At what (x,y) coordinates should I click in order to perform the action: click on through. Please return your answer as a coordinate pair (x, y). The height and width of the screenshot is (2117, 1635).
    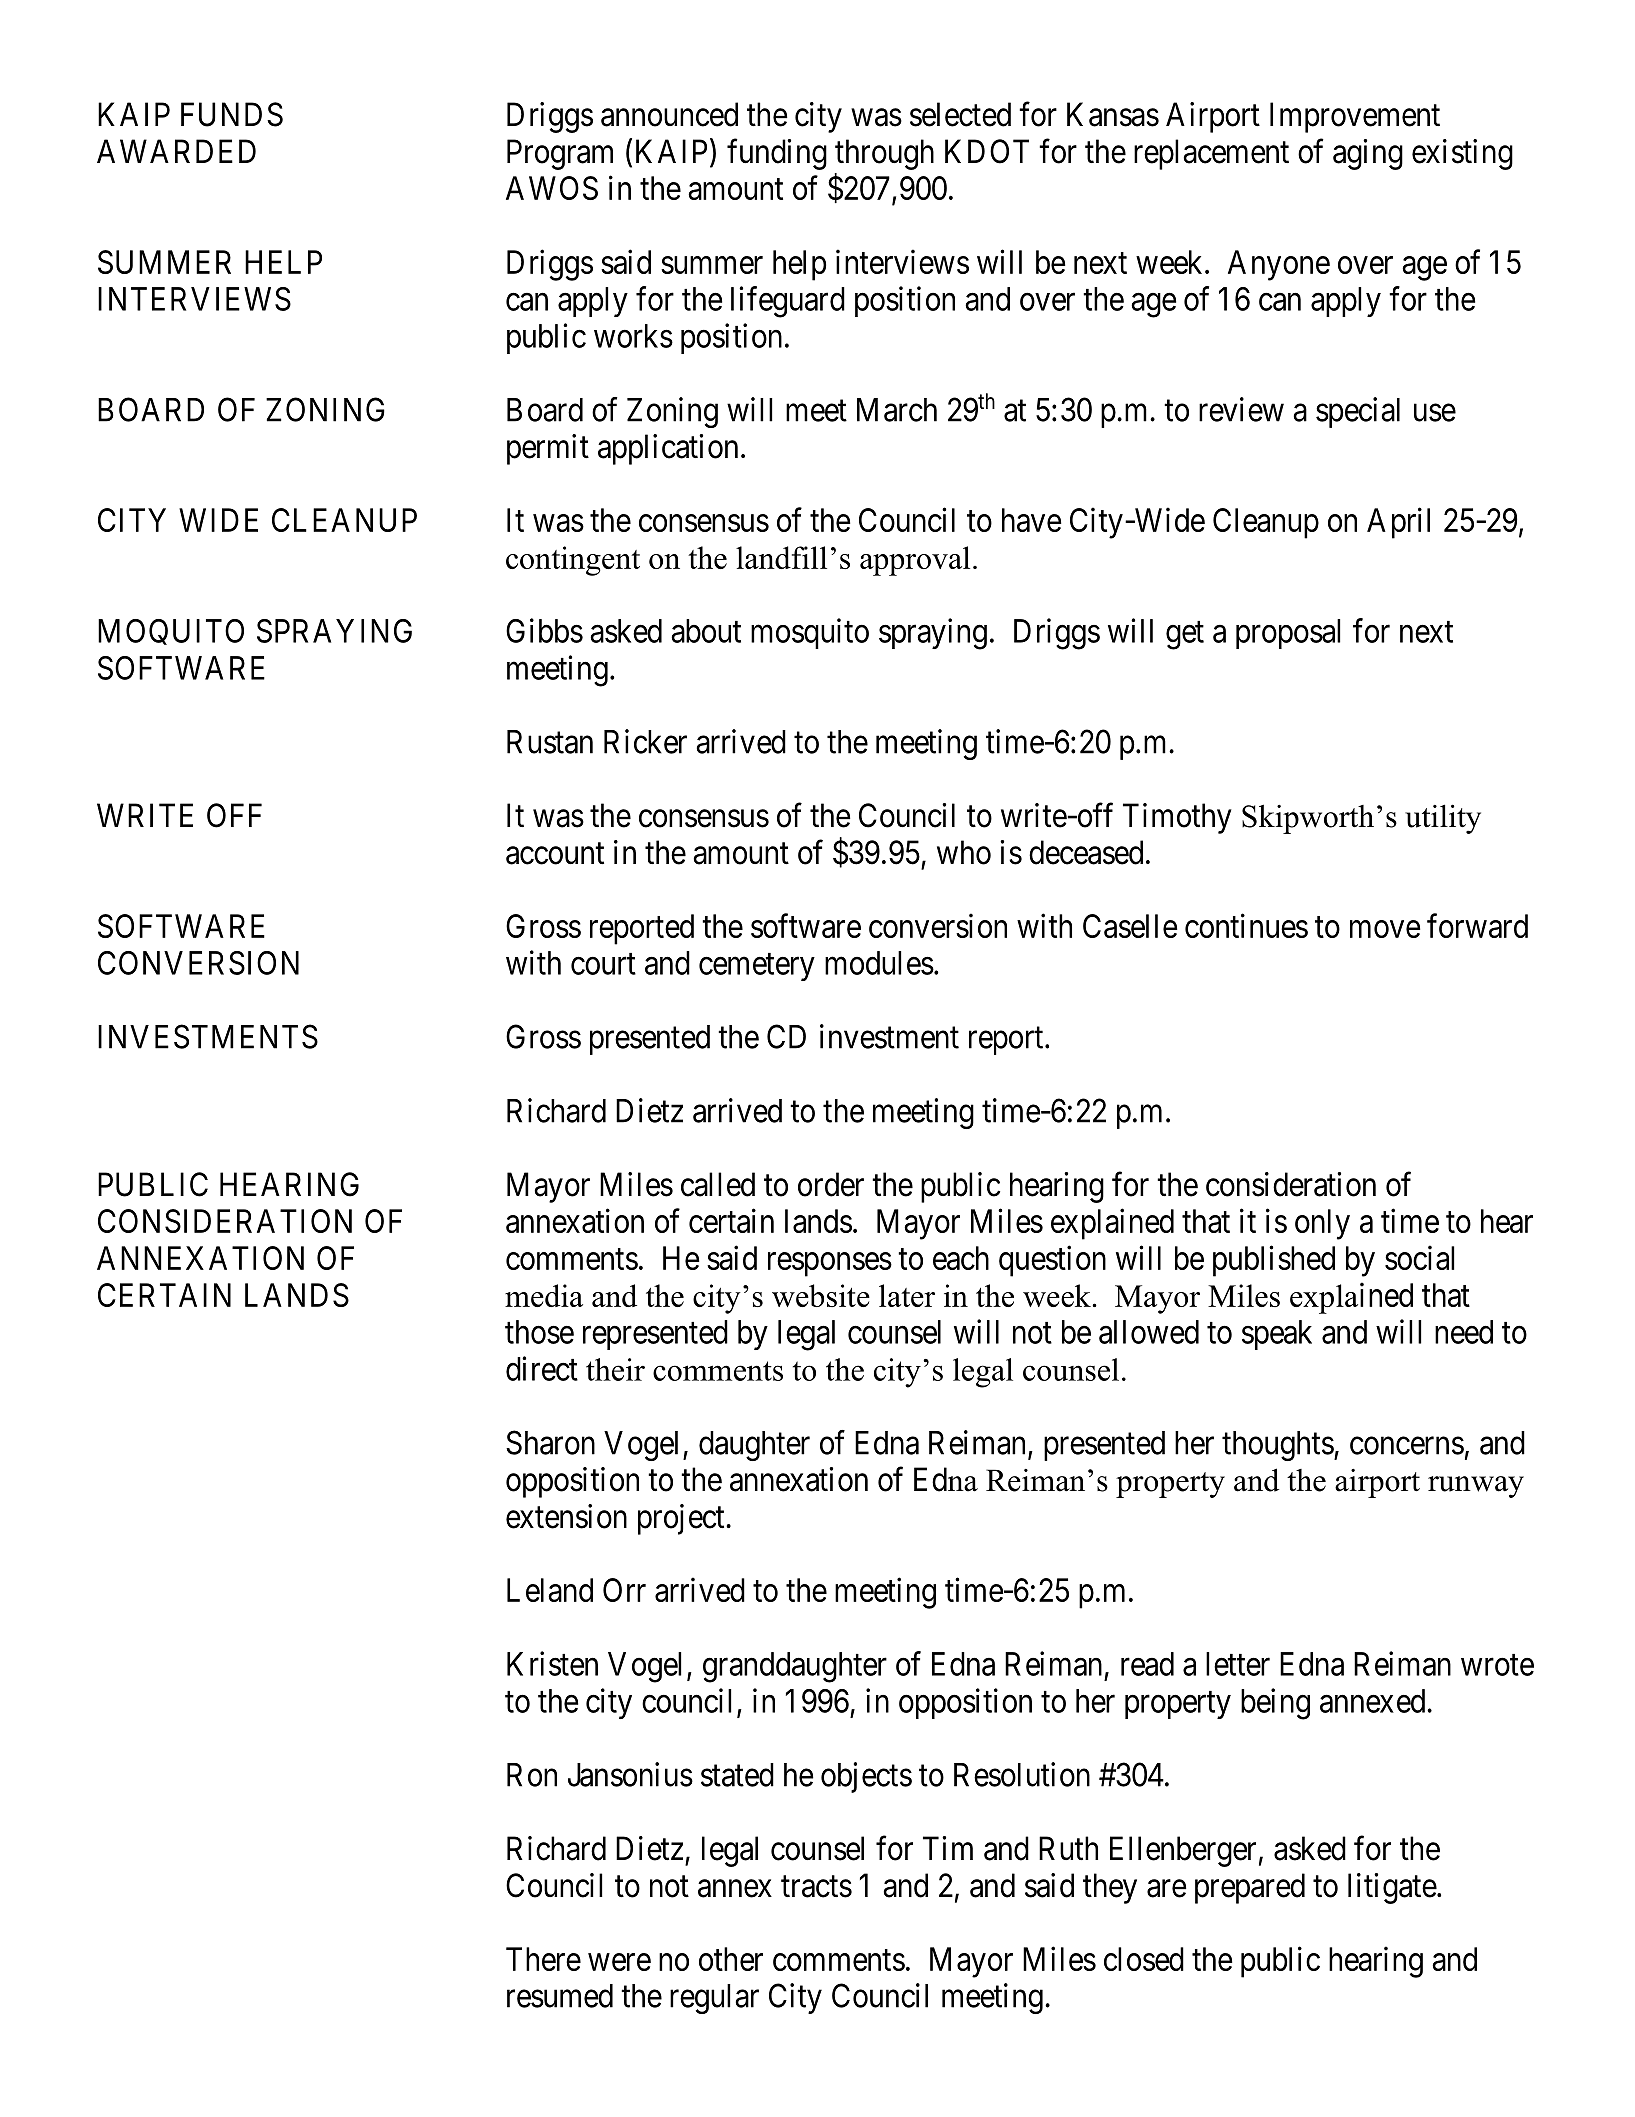
    Looking at the image, I should click on (884, 154).
